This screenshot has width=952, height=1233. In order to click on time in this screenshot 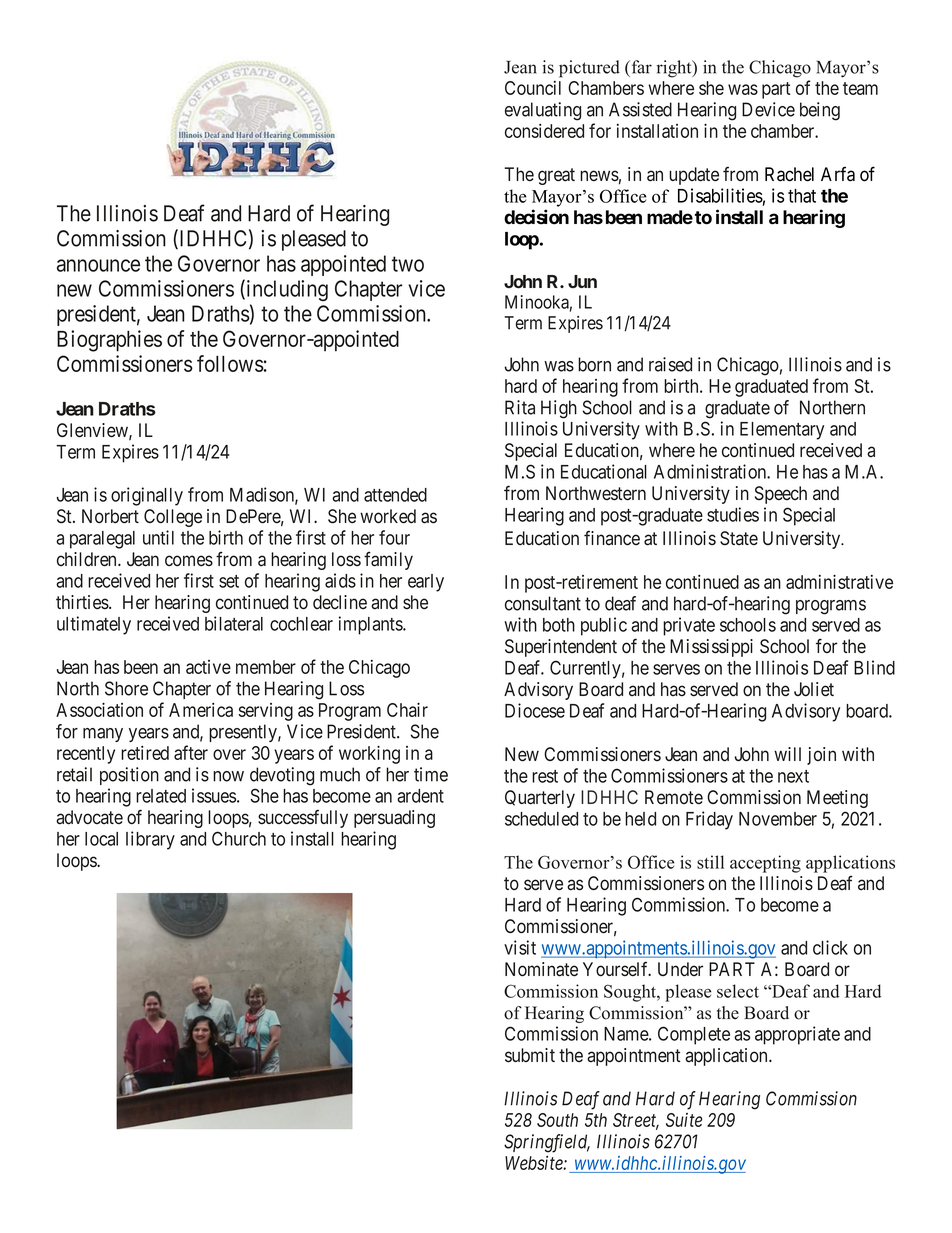, I will do `click(431, 774)`.
